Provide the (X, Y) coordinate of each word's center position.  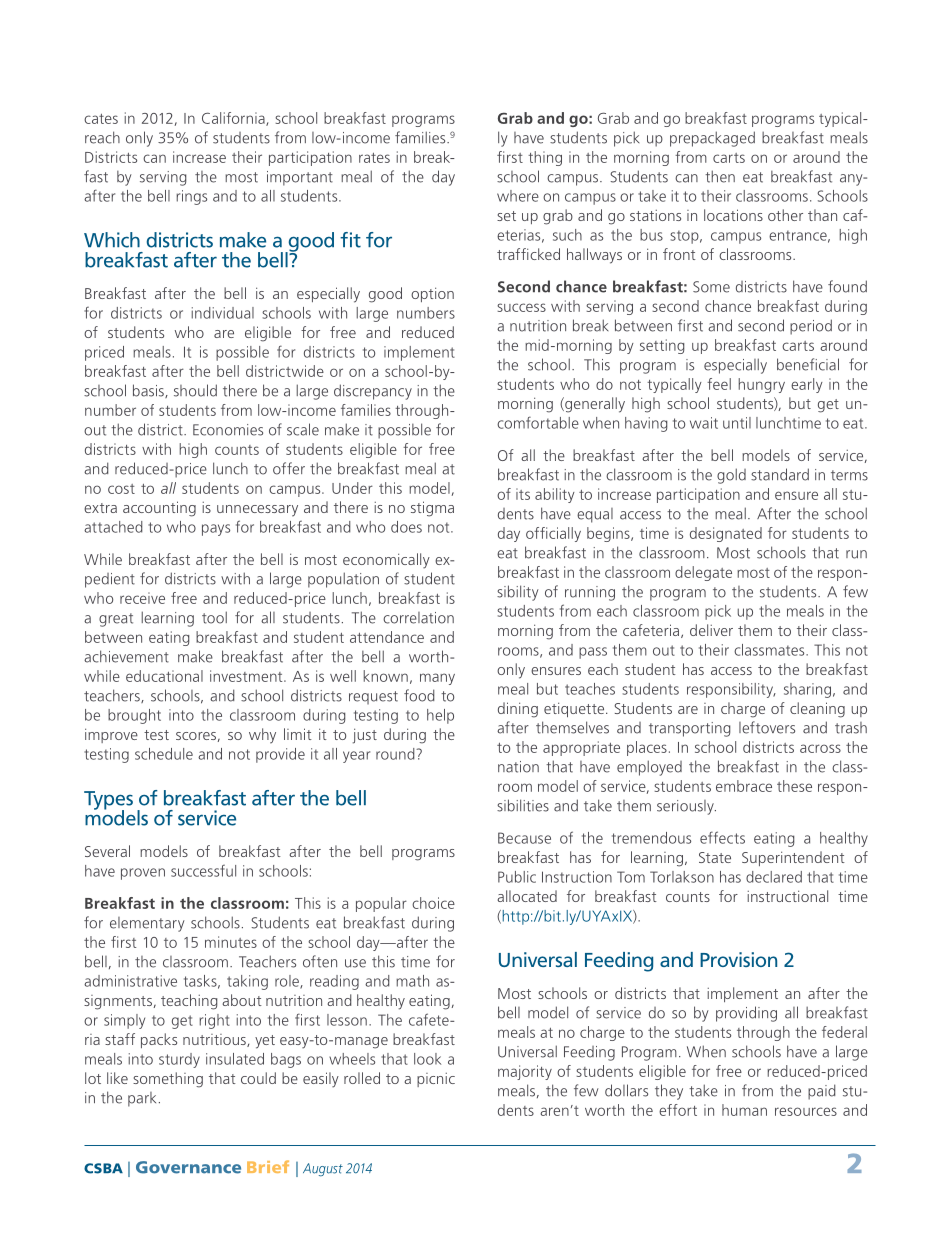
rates (374, 158)
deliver (711, 630)
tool (214, 617)
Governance (188, 1167)
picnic (436, 1080)
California (234, 119)
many (437, 679)
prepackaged (712, 139)
